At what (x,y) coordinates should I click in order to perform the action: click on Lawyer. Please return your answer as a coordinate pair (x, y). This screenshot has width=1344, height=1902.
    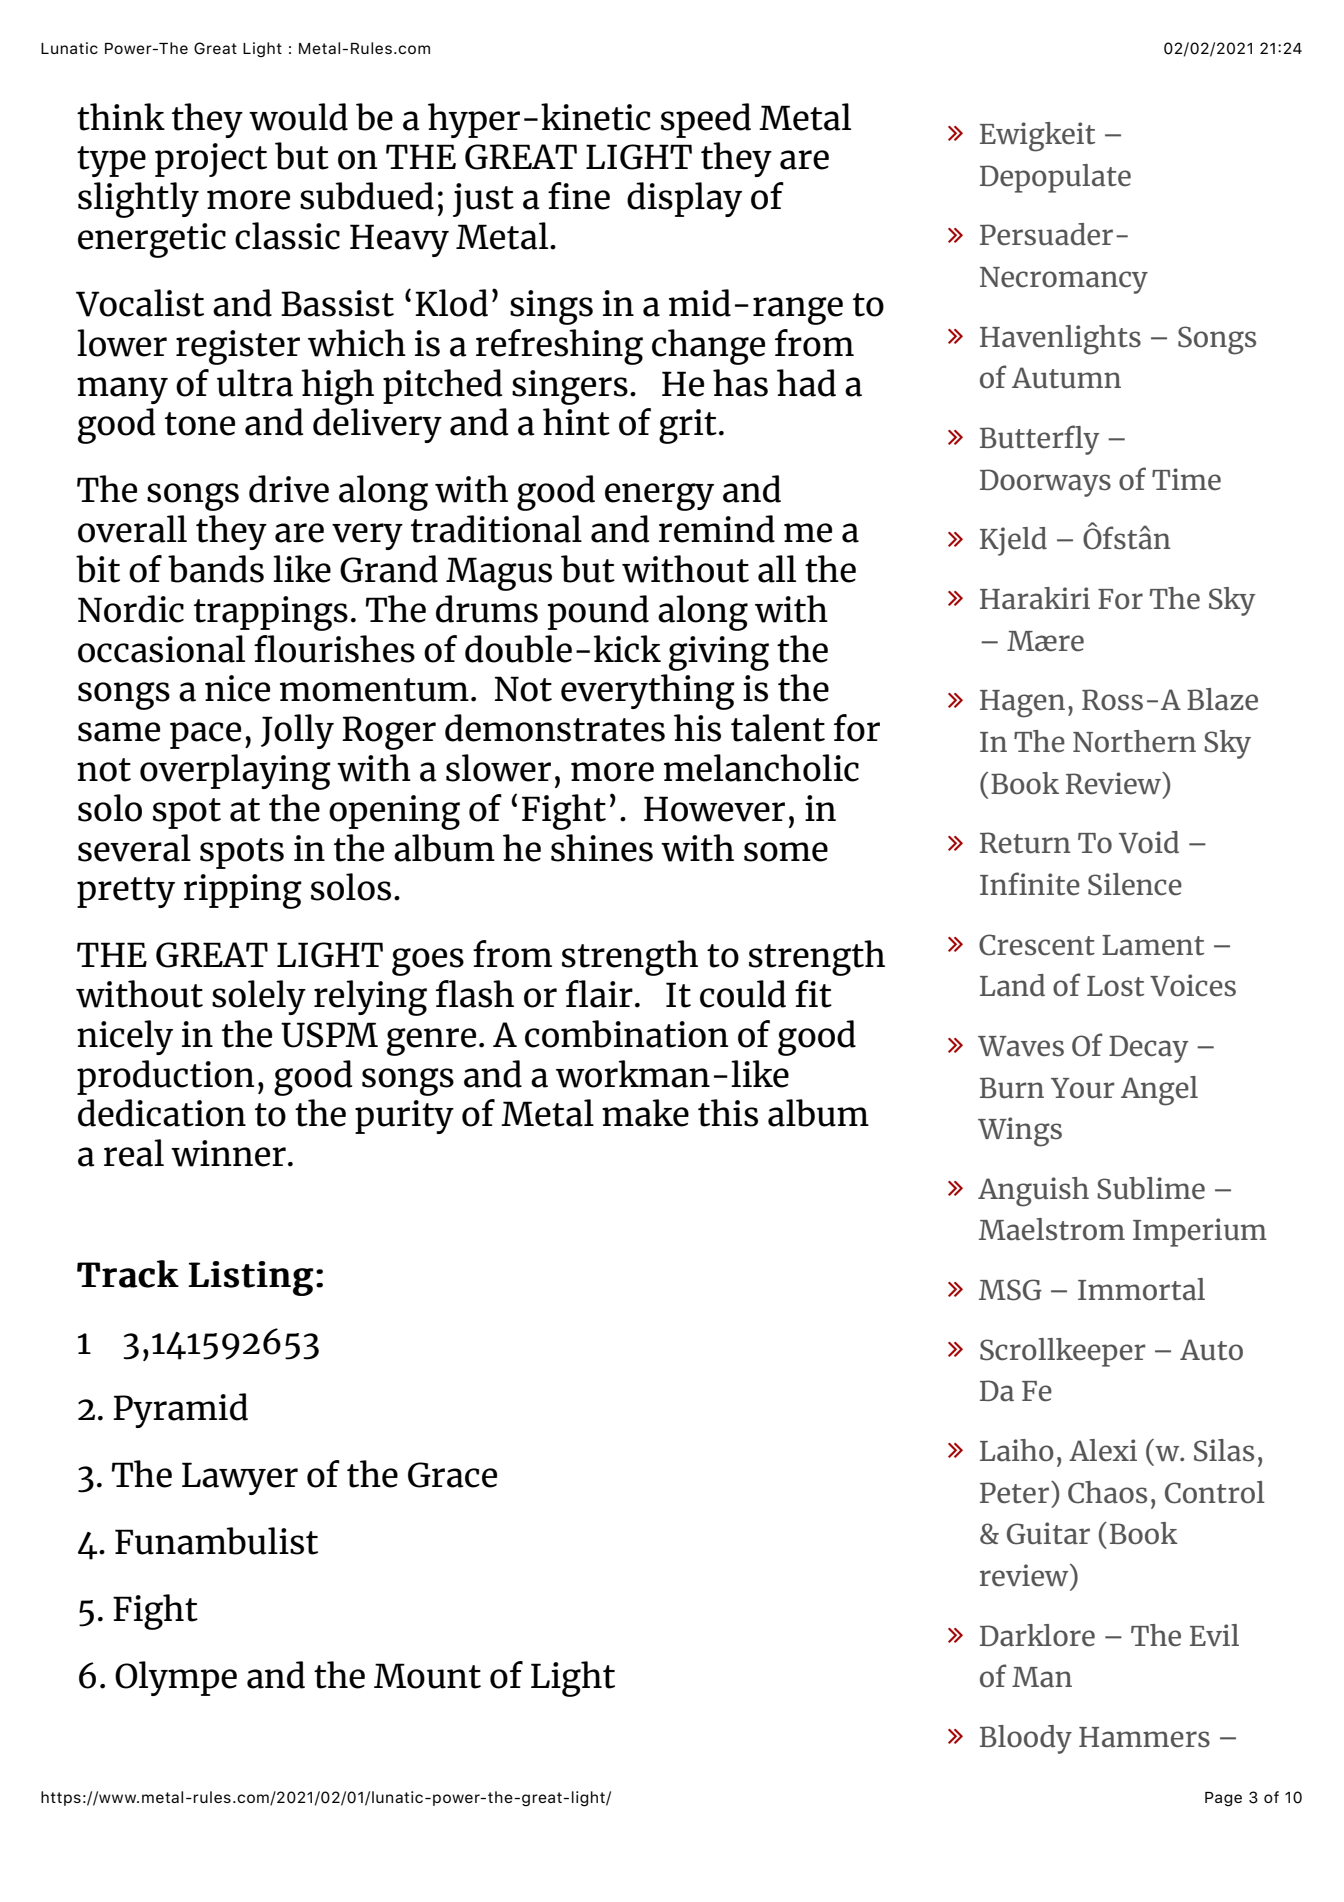
    Looking at the image, I should click on (240, 1478).
